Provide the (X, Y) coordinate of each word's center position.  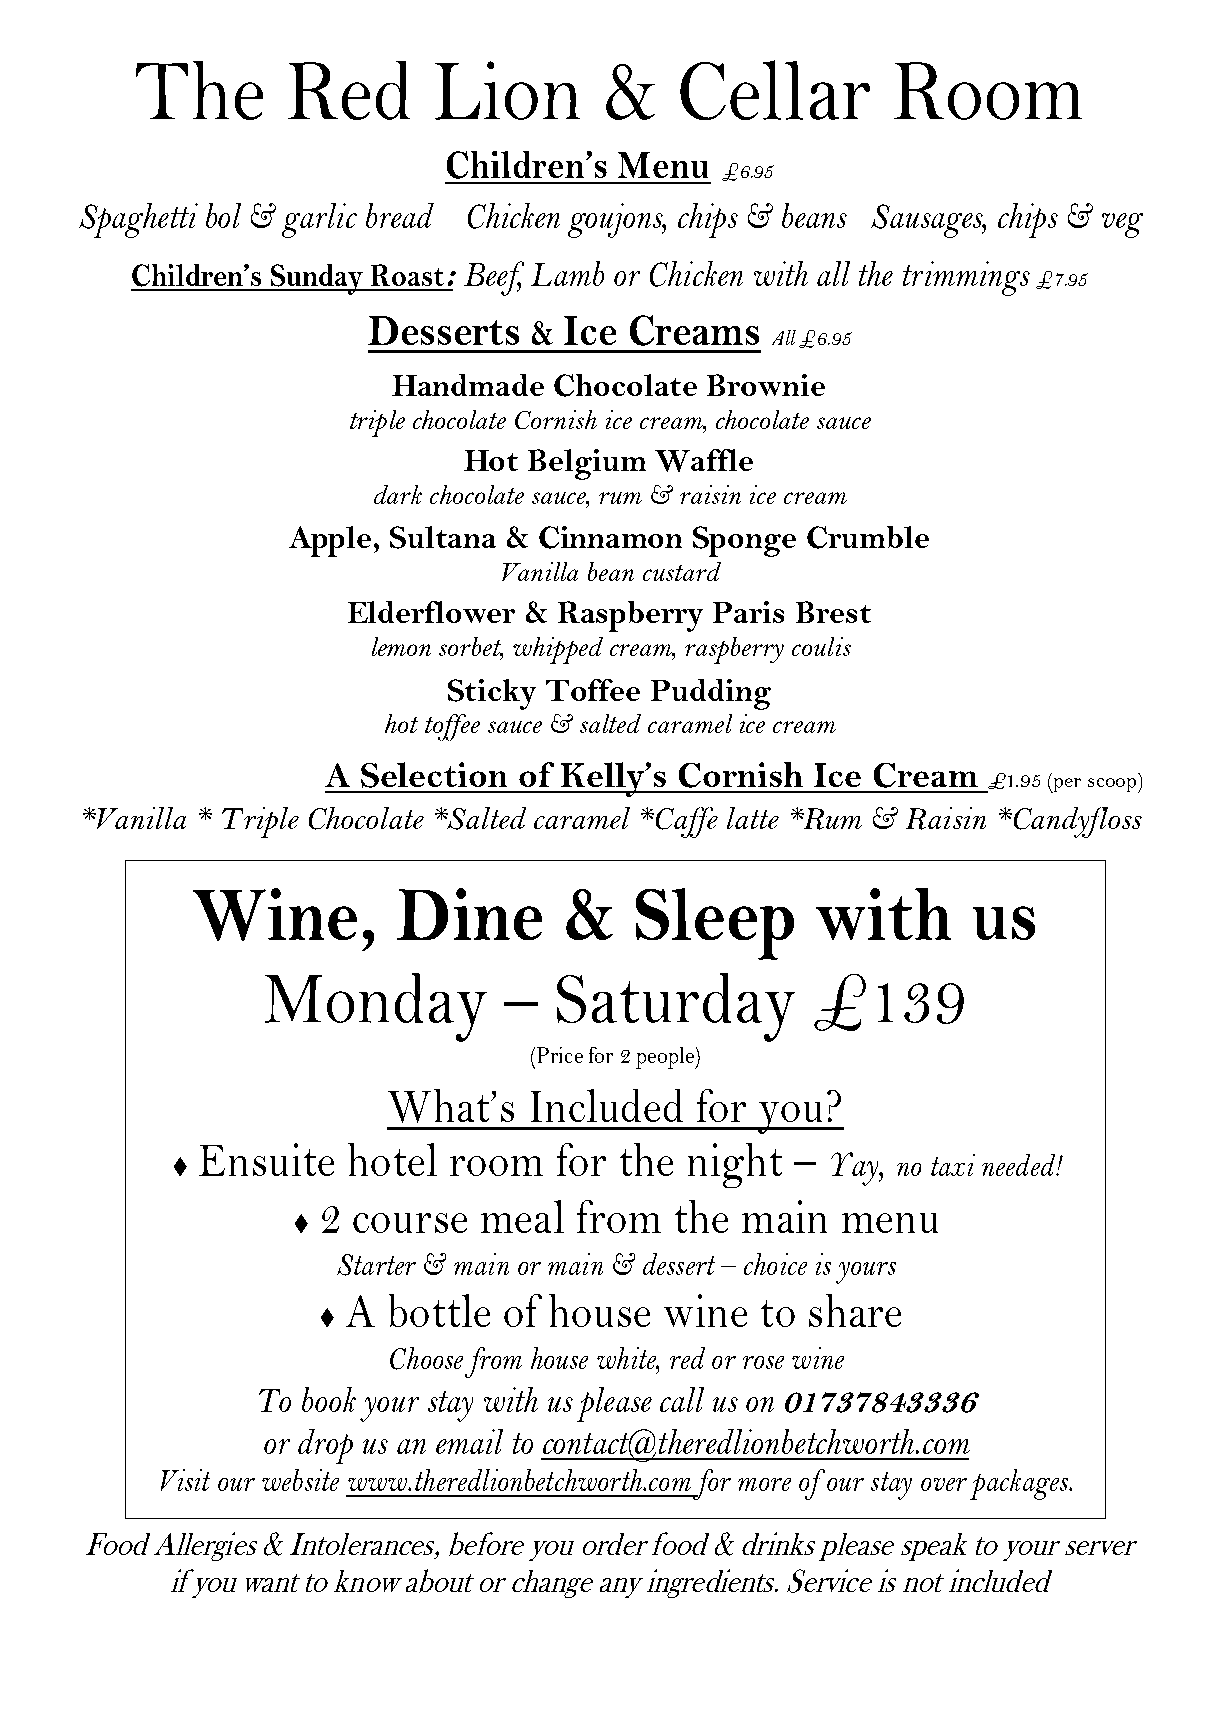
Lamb (567, 273)
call (682, 1399)
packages (1020, 1484)
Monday (376, 1007)
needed (1019, 1165)
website (300, 1480)
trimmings (966, 278)
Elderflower (431, 612)
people (666, 1058)
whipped (558, 650)
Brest (833, 612)
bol (223, 215)
